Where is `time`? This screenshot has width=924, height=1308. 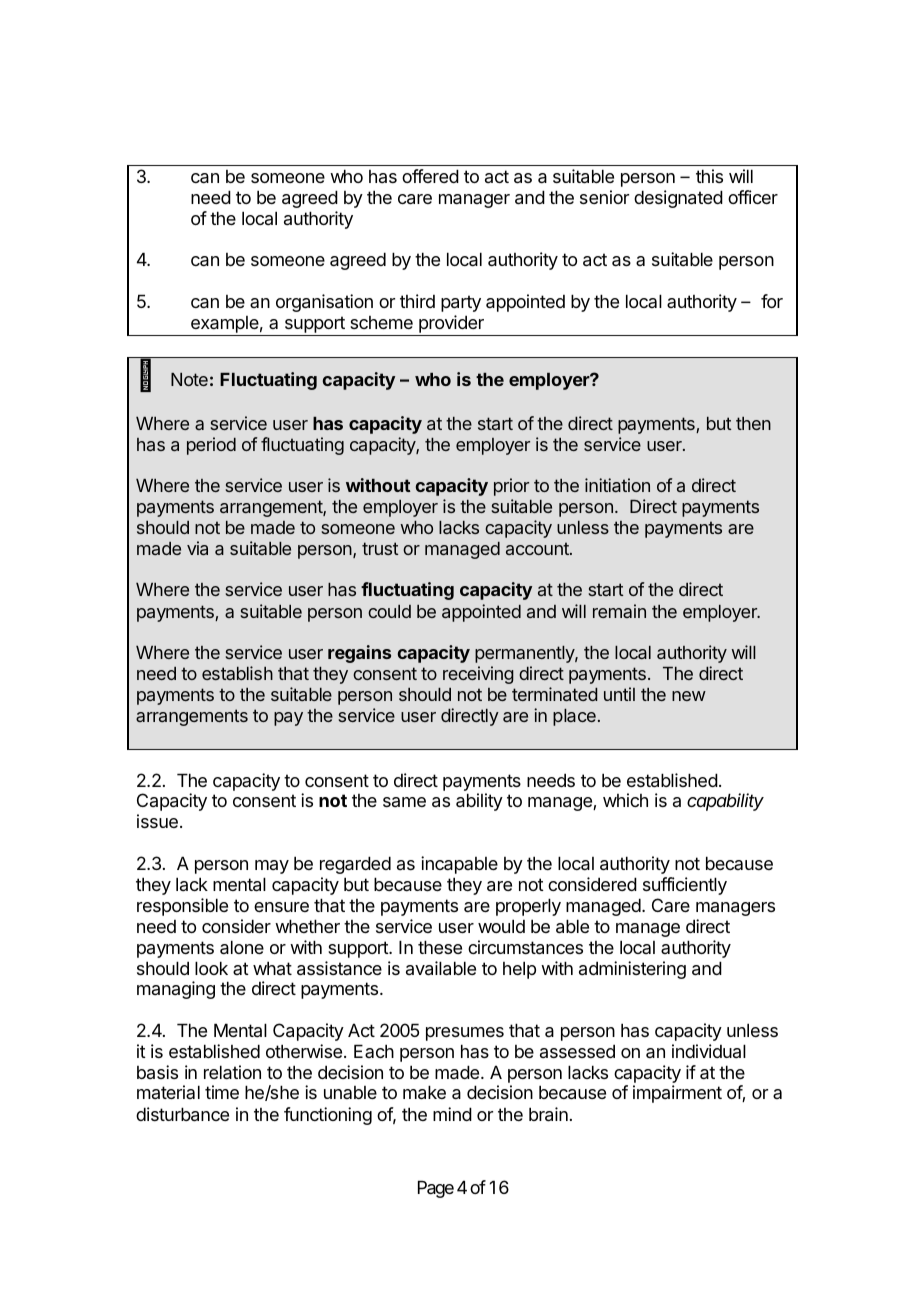 time is located at coordinates (222, 1092).
